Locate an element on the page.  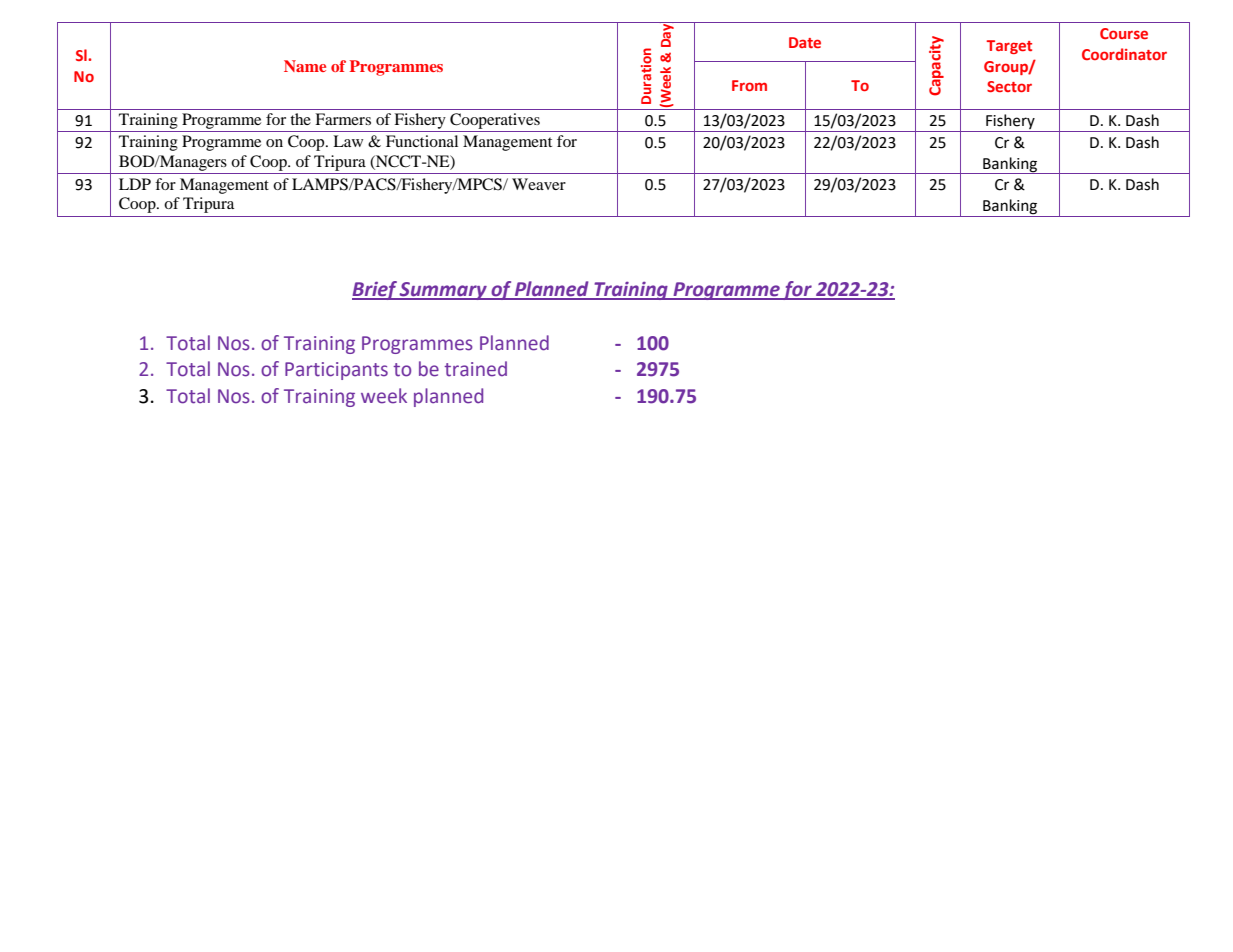
Target is located at coordinates (1009, 47).
